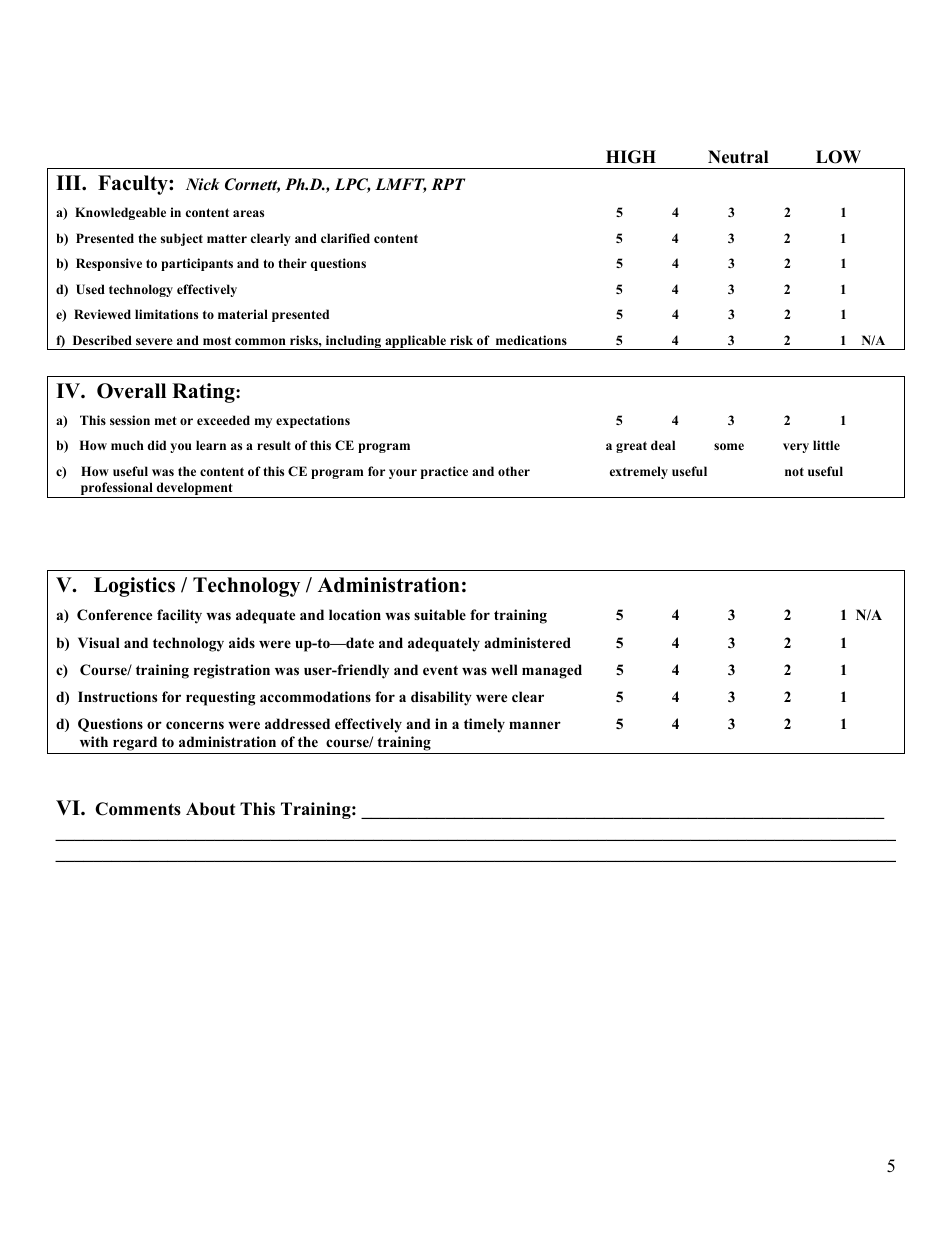 The height and width of the screenshot is (1233, 952). I want to click on applicable, so click(416, 342).
